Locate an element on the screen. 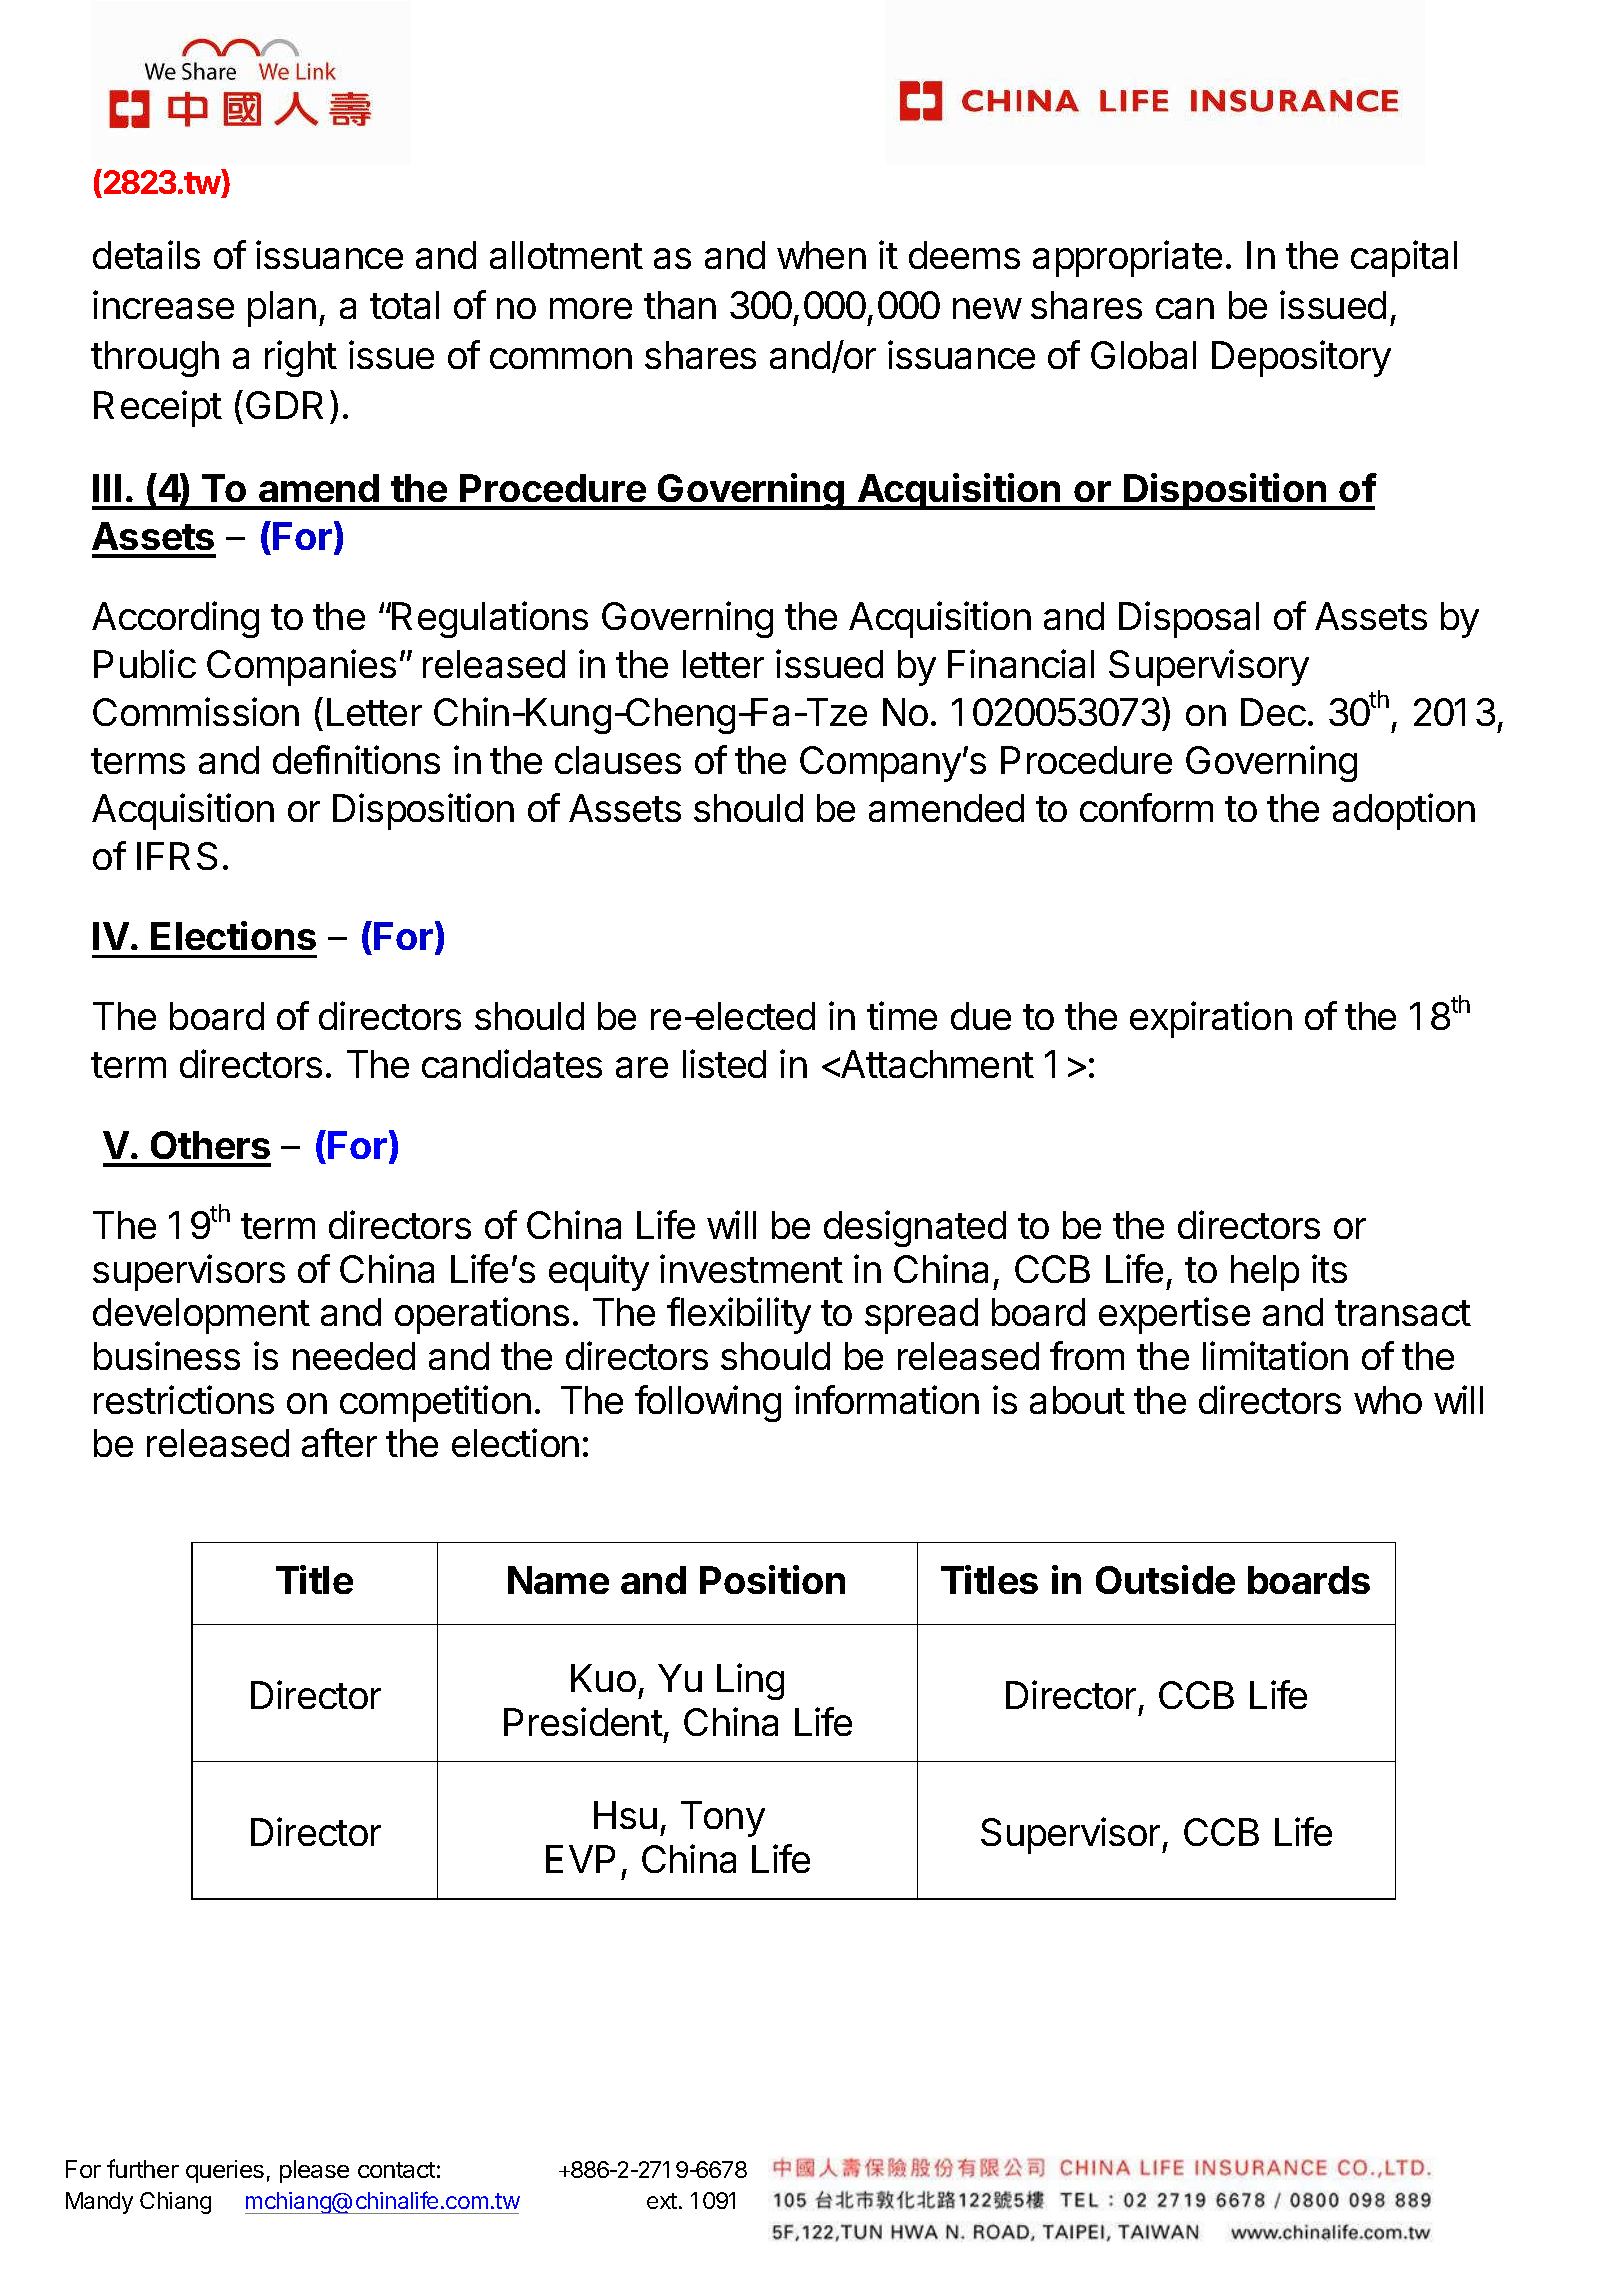 The image size is (1611, 2279). restrictions is located at coordinates (184, 1399).
